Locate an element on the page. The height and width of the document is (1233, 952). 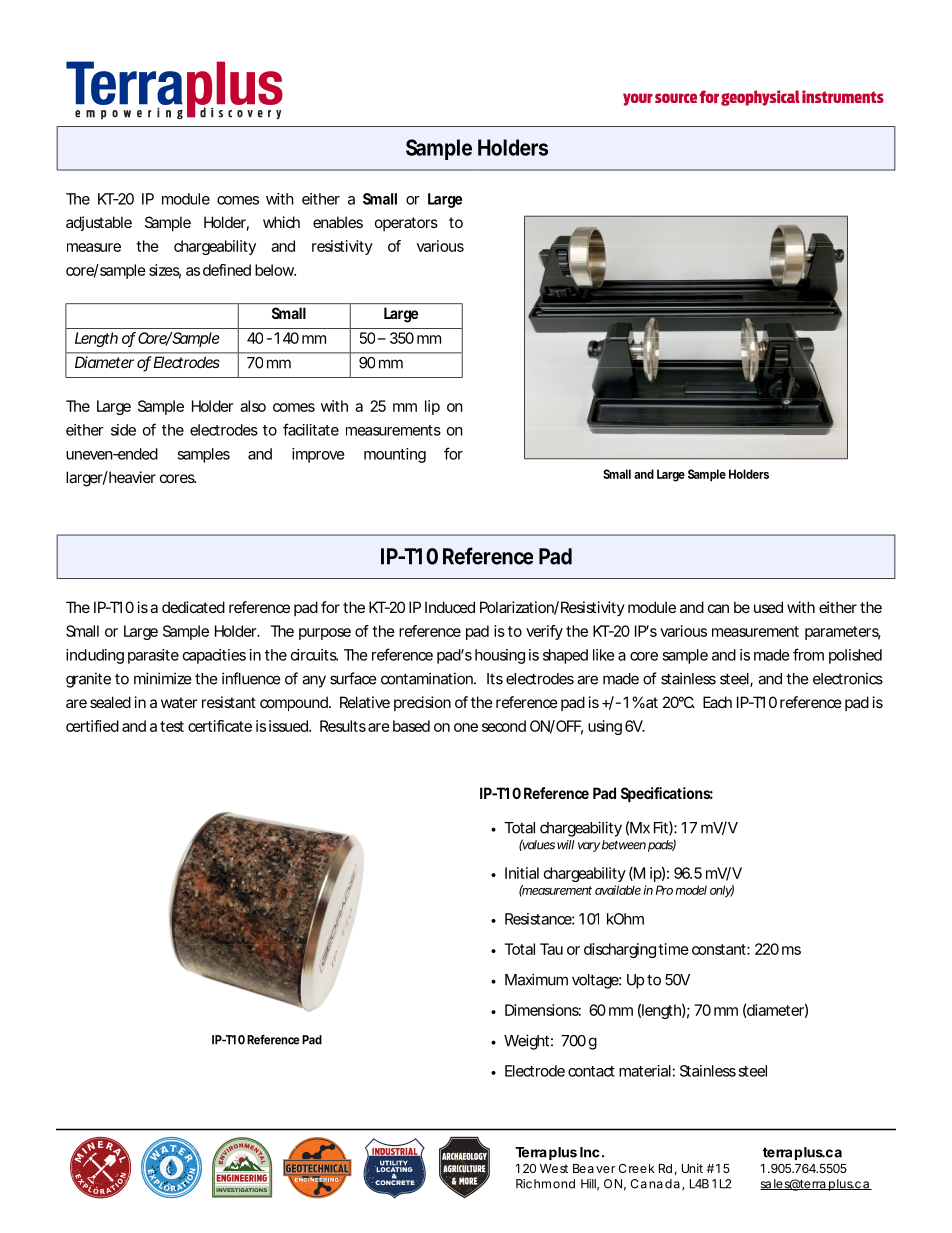
operators is located at coordinates (406, 224).
